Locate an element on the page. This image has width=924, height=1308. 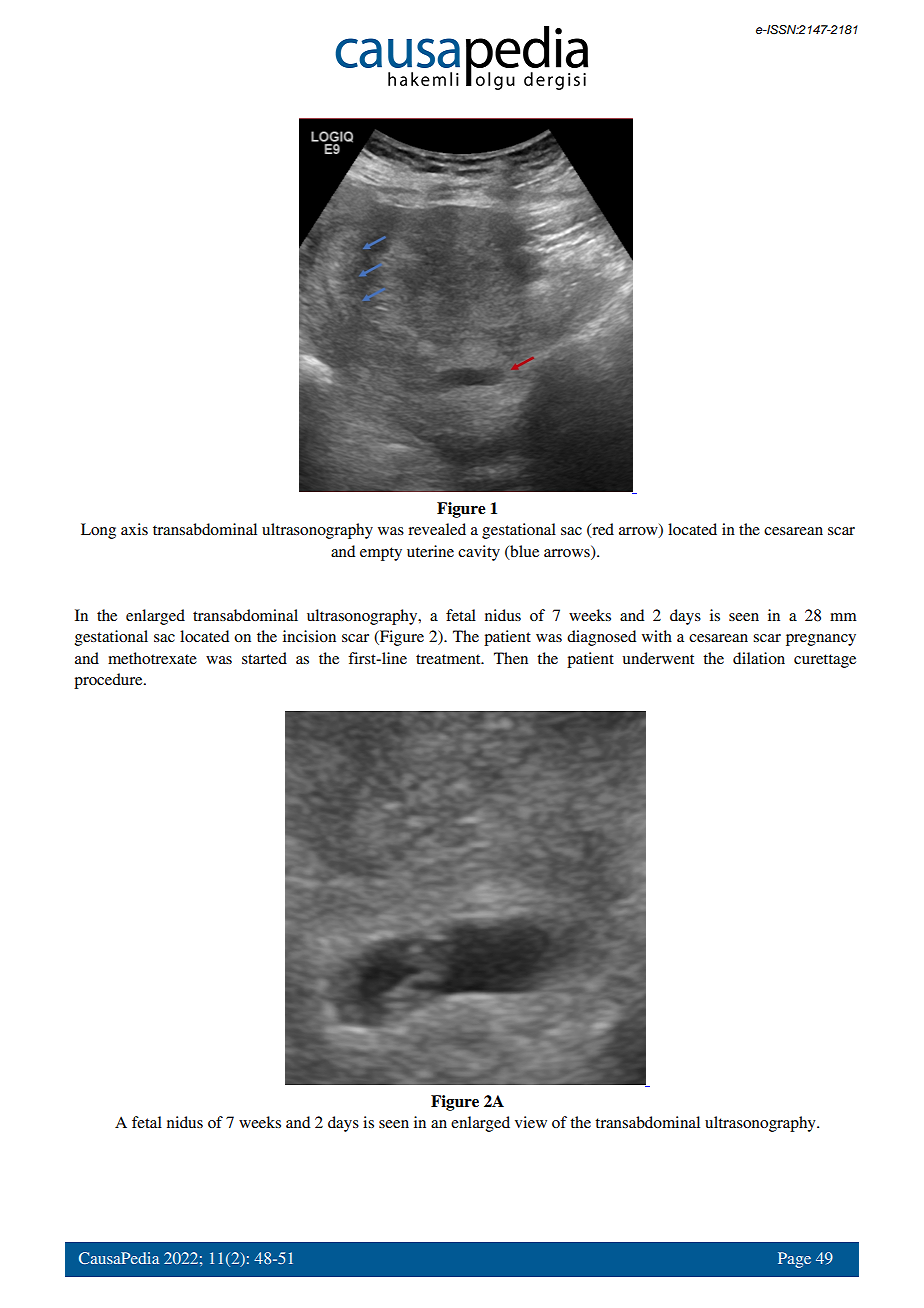
Page is located at coordinates (794, 1260).
